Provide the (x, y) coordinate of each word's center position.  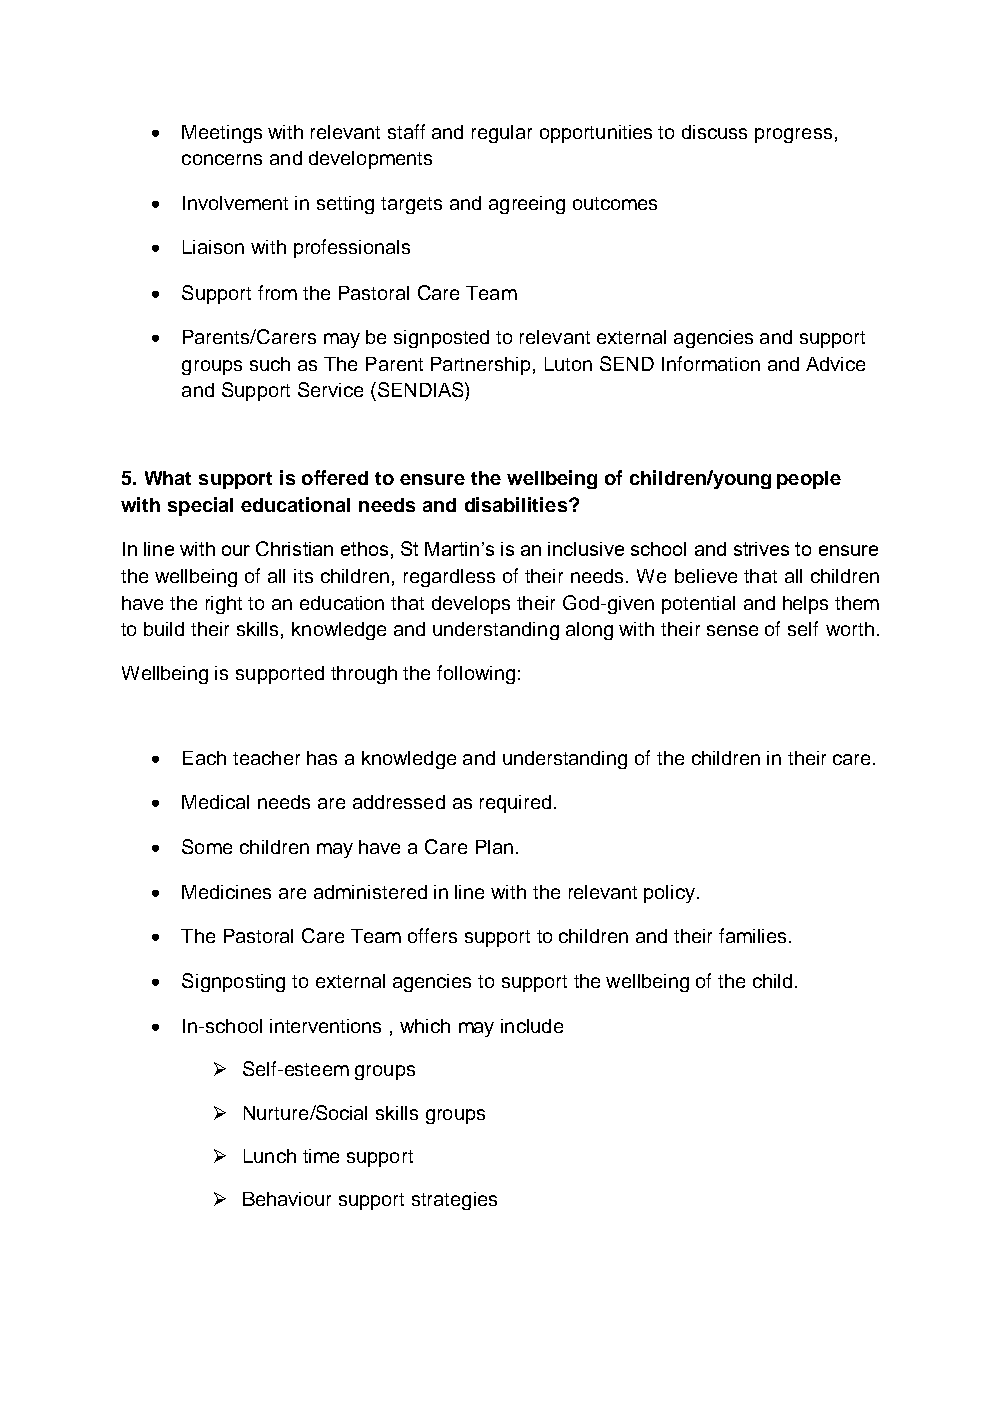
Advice (835, 364)
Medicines (226, 892)
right (224, 605)
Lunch (270, 1156)
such (270, 364)
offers (432, 935)
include (532, 1026)
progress (793, 135)
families (752, 935)
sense (732, 630)
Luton (568, 364)
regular (502, 134)
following (476, 674)
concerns (222, 159)
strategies (454, 1201)
